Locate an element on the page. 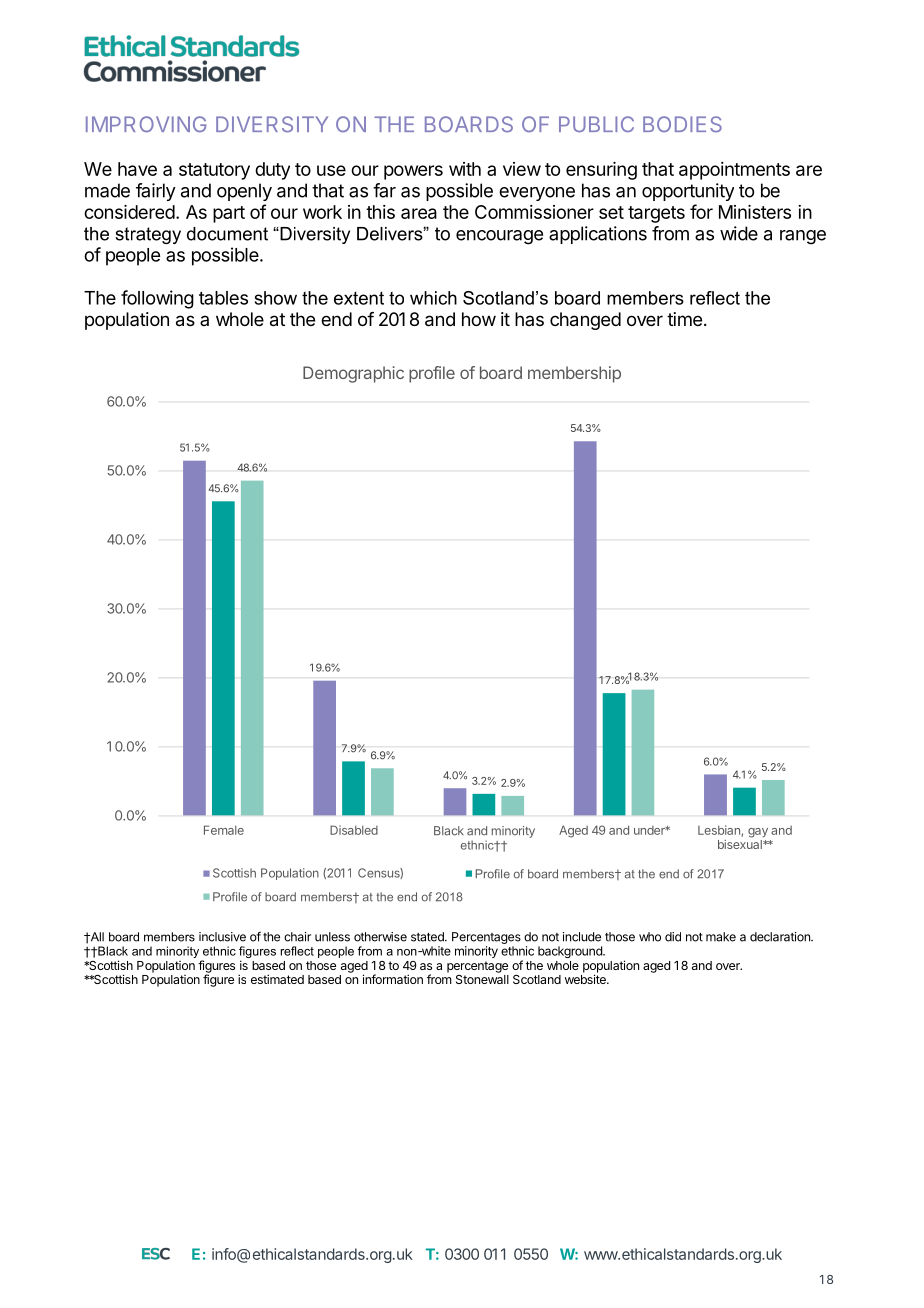 The height and width of the document is (1308, 924). statutory is located at coordinates (214, 171).
